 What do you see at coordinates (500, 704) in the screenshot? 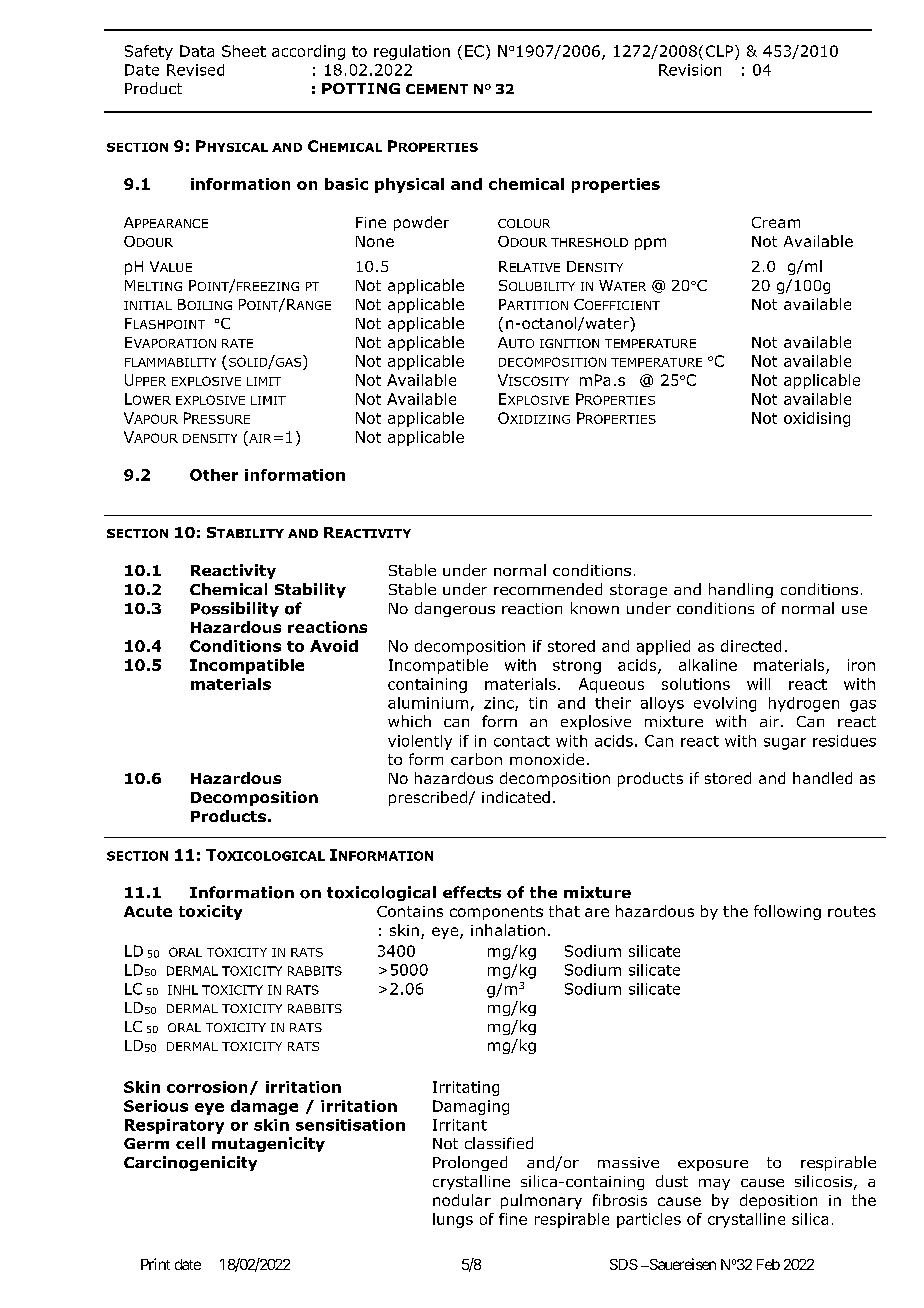
I see `zinc` at bounding box center [500, 704].
